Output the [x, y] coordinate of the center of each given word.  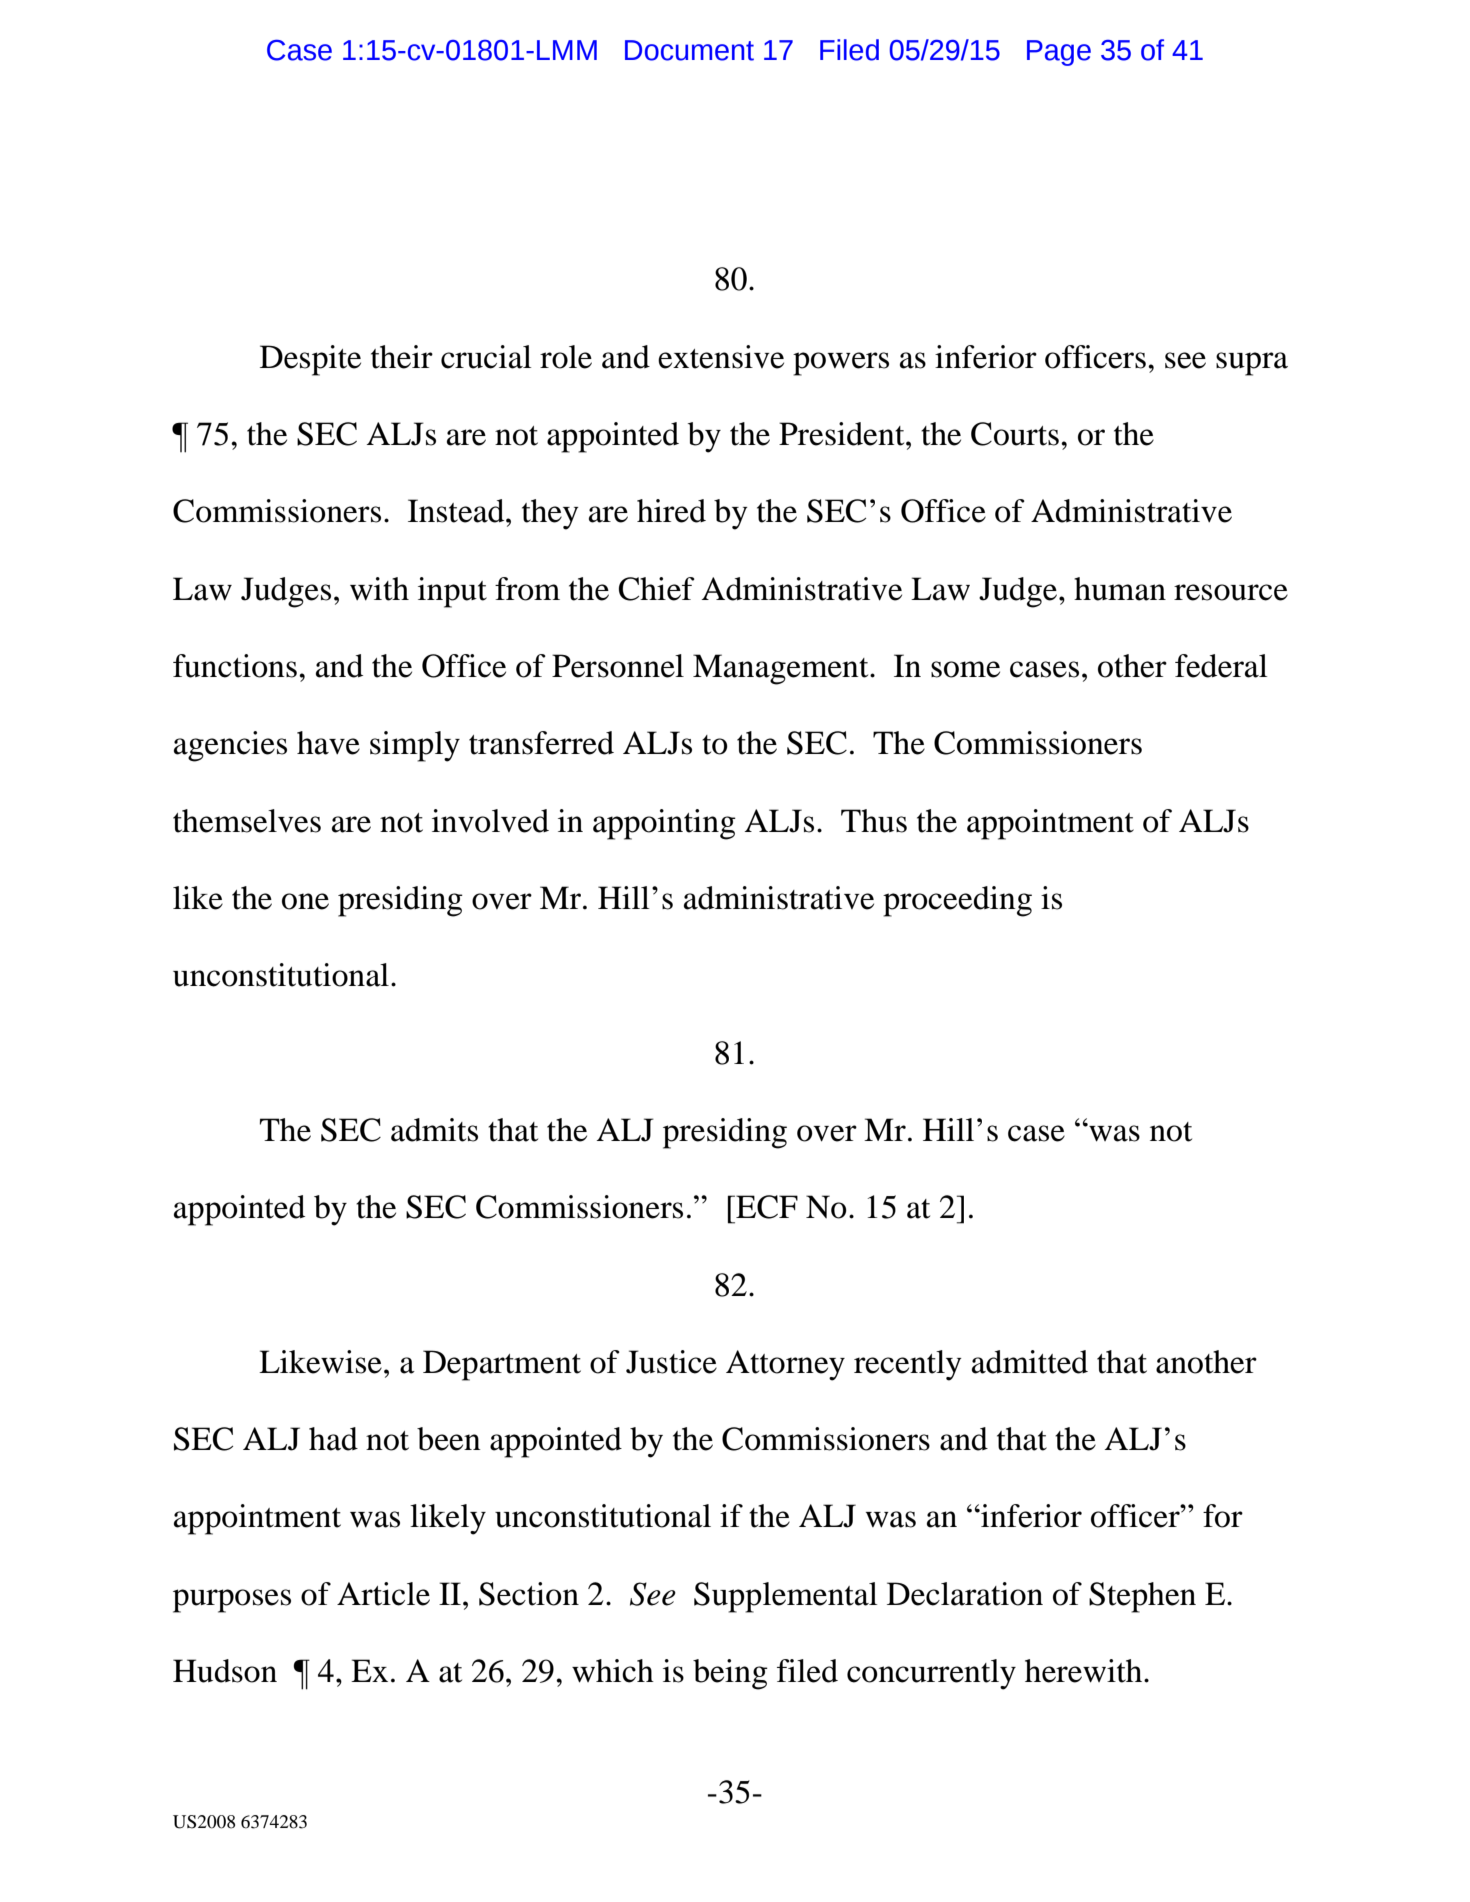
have [328, 743]
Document [689, 50]
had [333, 1439]
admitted [1030, 1362]
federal [1221, 666]
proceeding [957, 901]
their [402, 357]
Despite [310, 360]
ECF [766, 1207]
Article [383, 1594]
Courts [1015, 434]
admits [434, 1130]
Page [1059, 53]
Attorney [785, 1365]
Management [782, 669]
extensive [721, 357]
